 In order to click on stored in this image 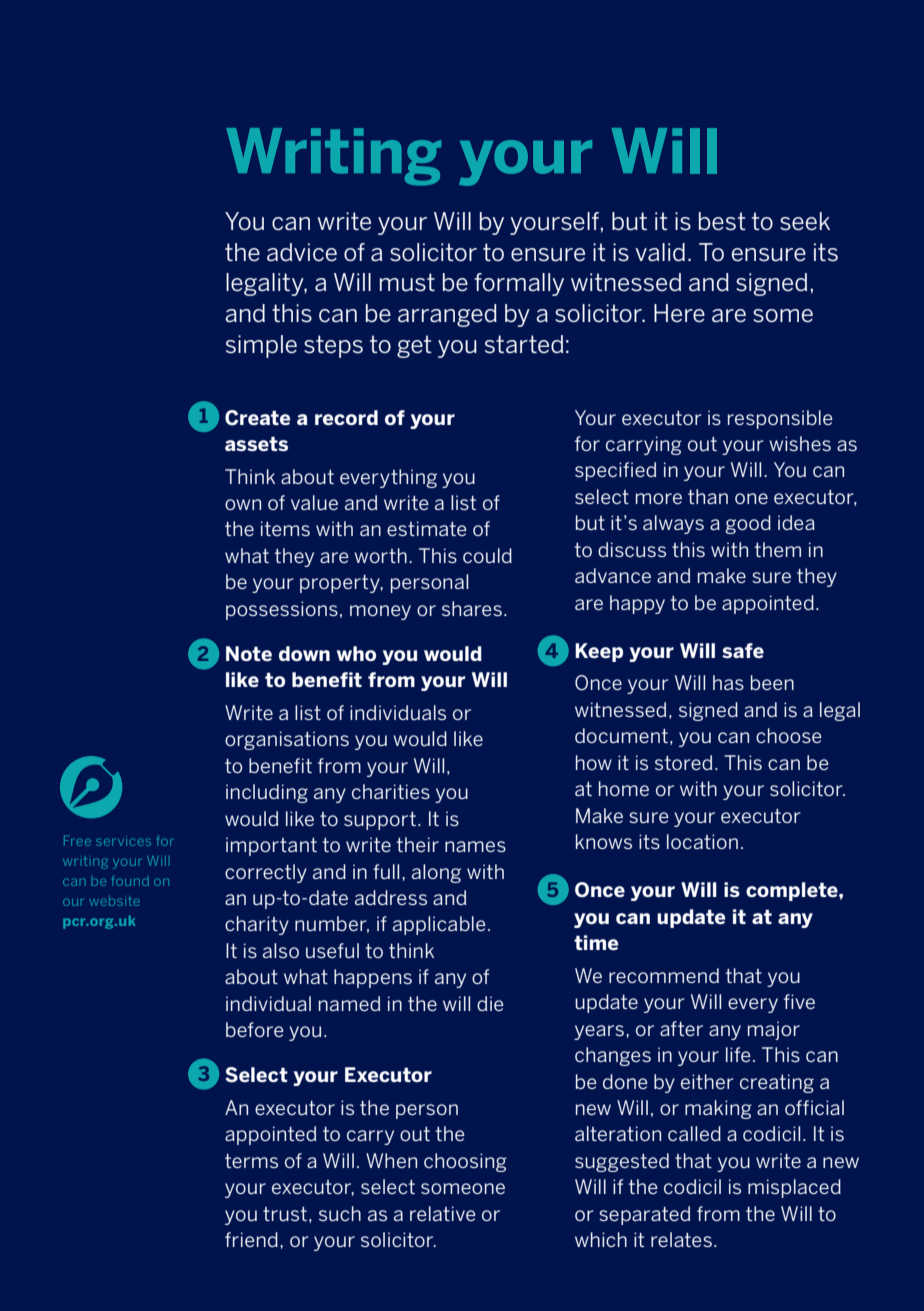, I will do `click(683, 762)`.
